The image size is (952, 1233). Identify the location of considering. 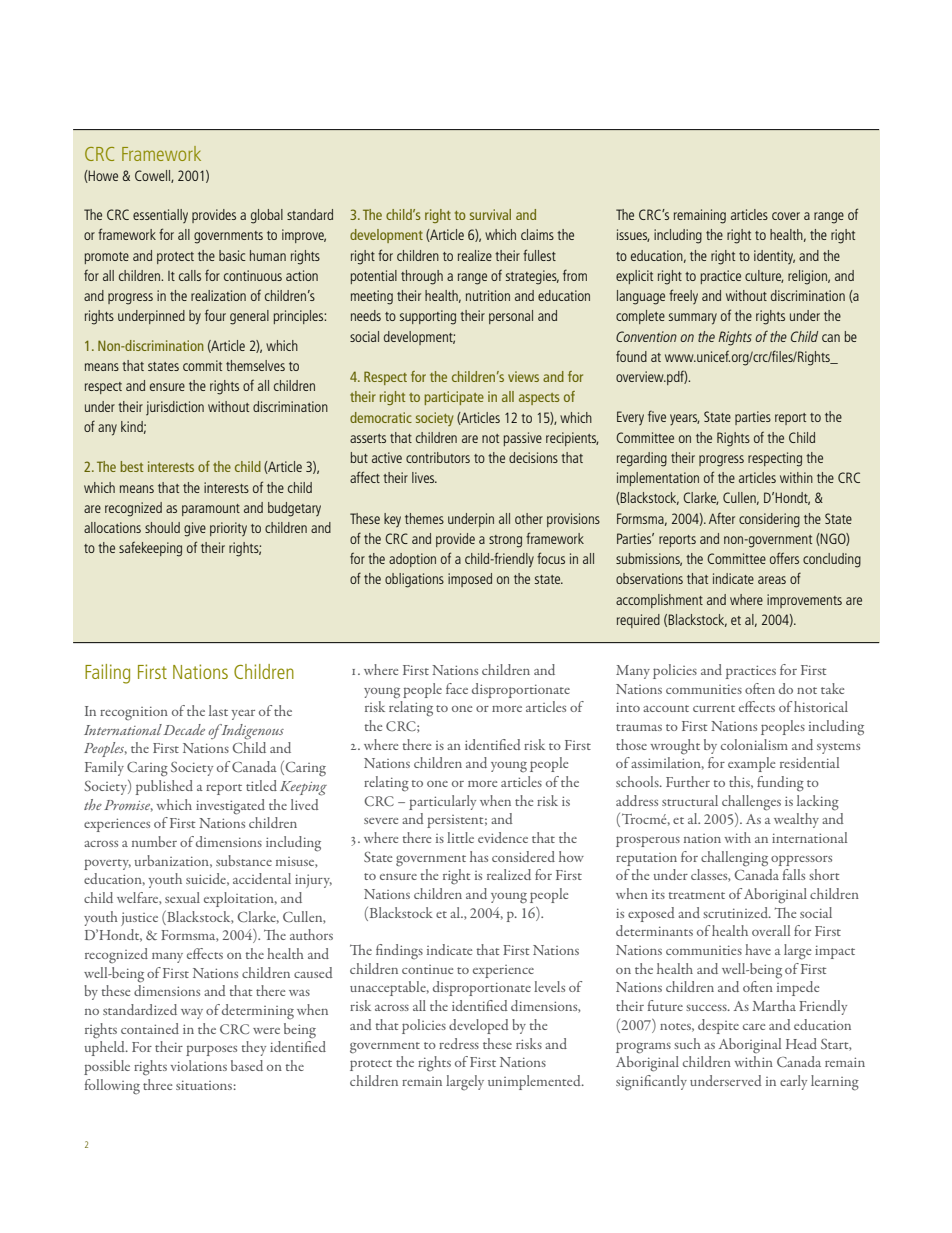
(769, 520).
